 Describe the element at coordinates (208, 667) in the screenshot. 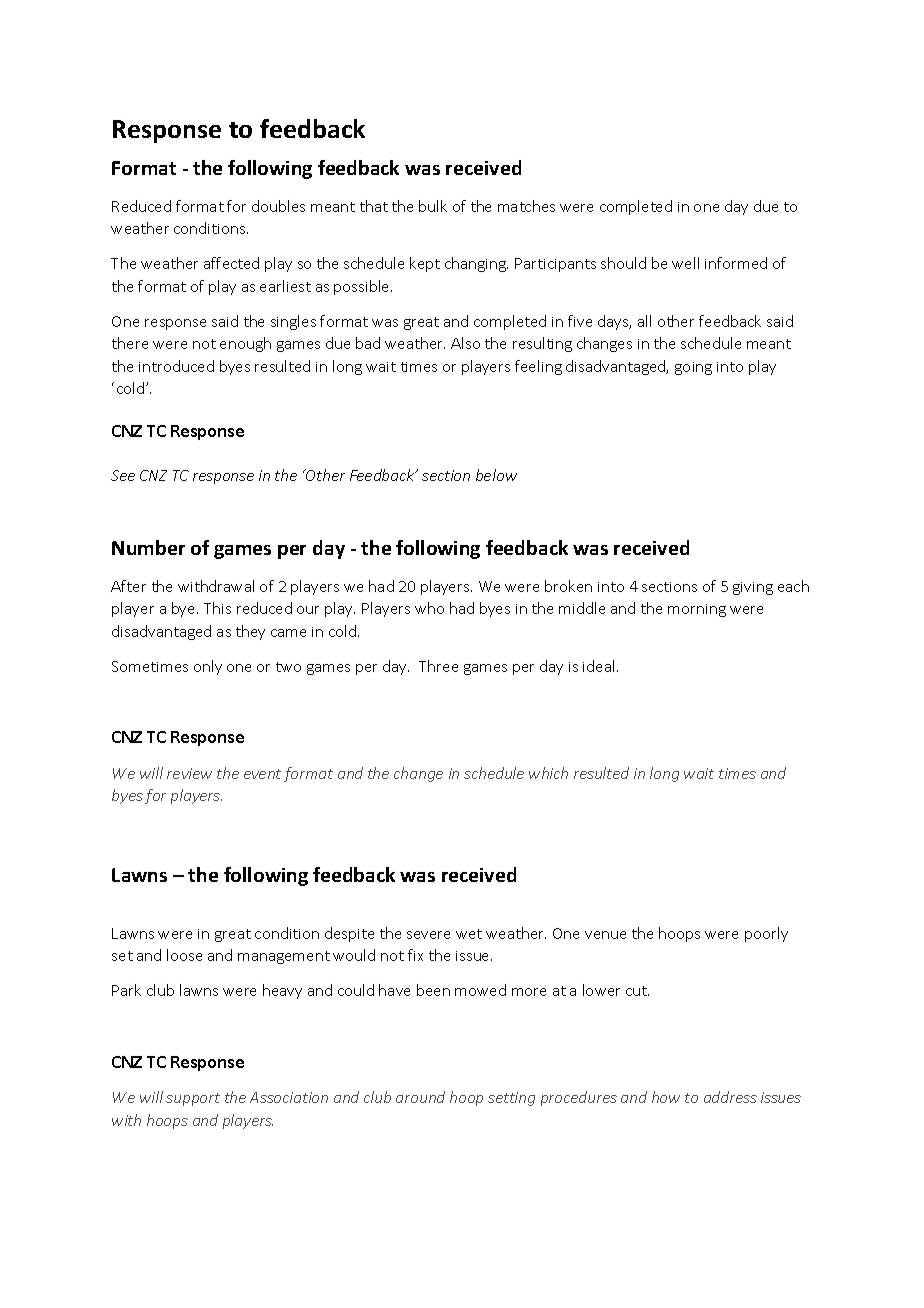

I see `only` at that location.
